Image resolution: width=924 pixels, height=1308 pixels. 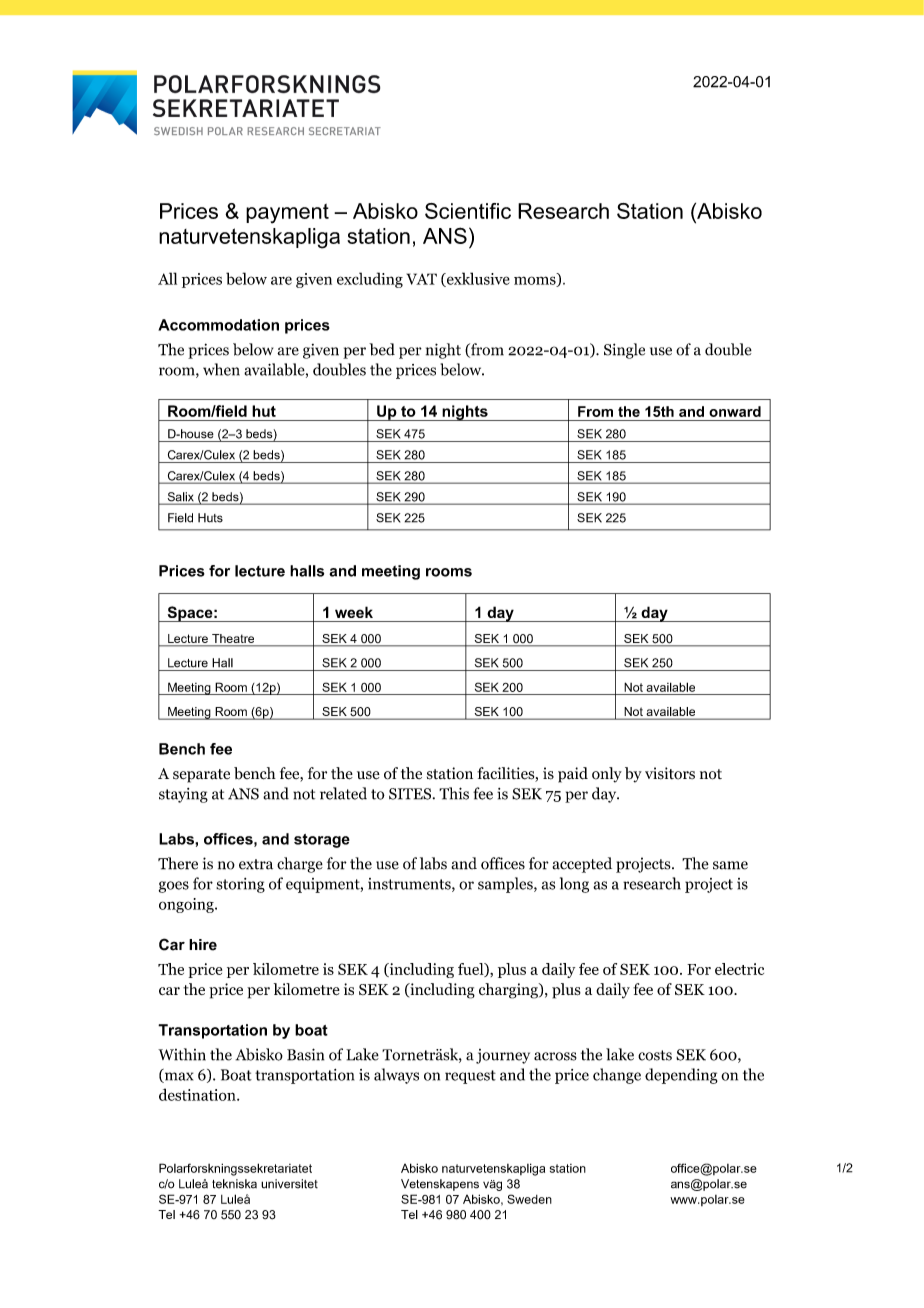 What do you see at coordinates (468, 211) in the screenshot?
I see `Scientific` at bounding box center [468, 211].
